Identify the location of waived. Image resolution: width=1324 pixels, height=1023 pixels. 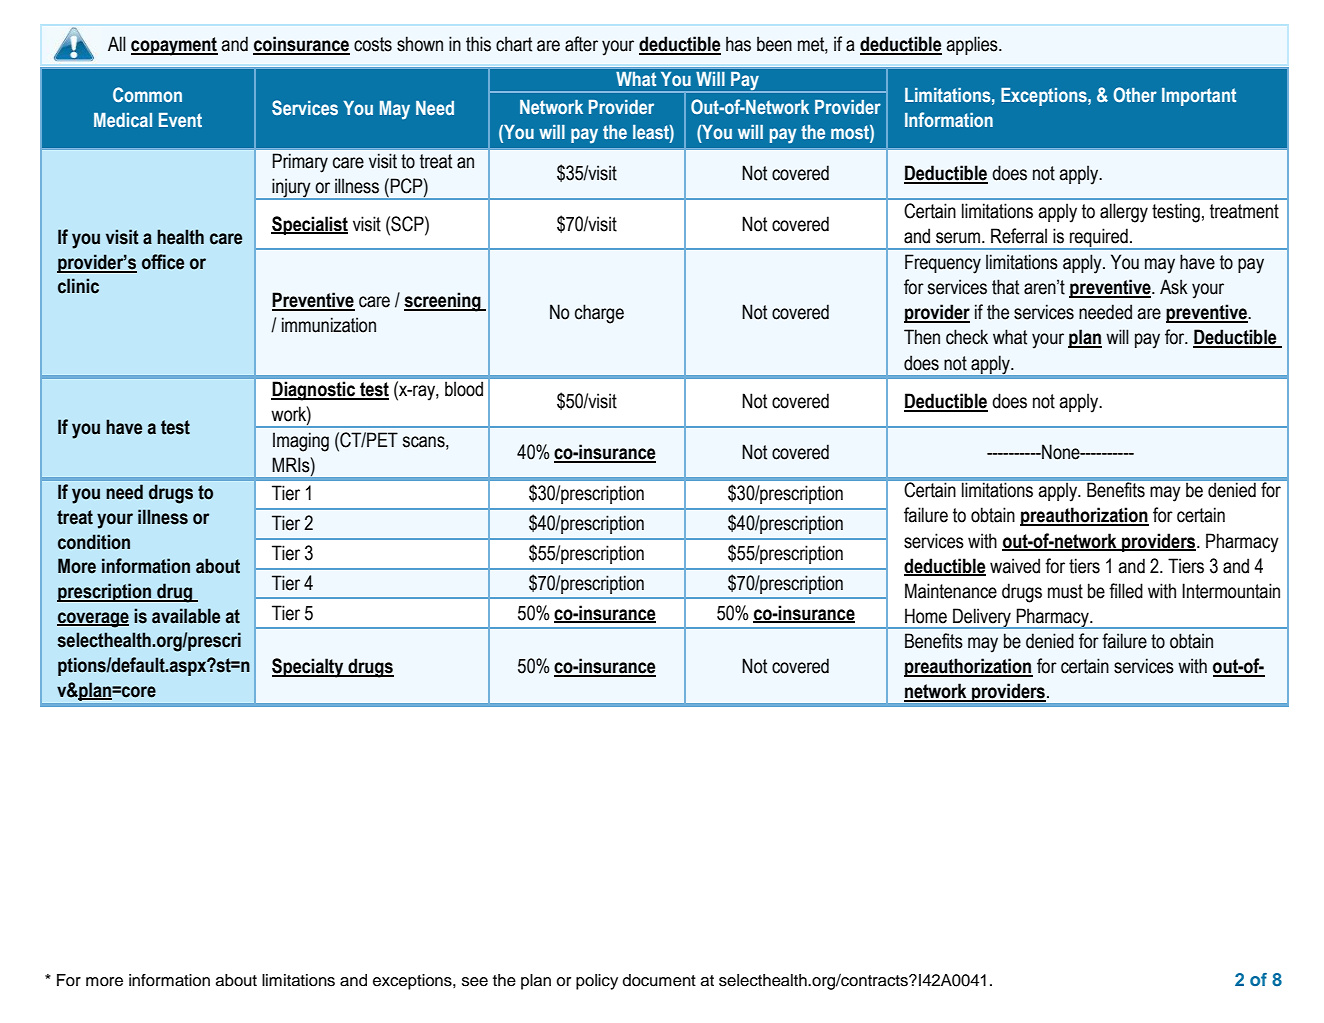
(1015, 566).
